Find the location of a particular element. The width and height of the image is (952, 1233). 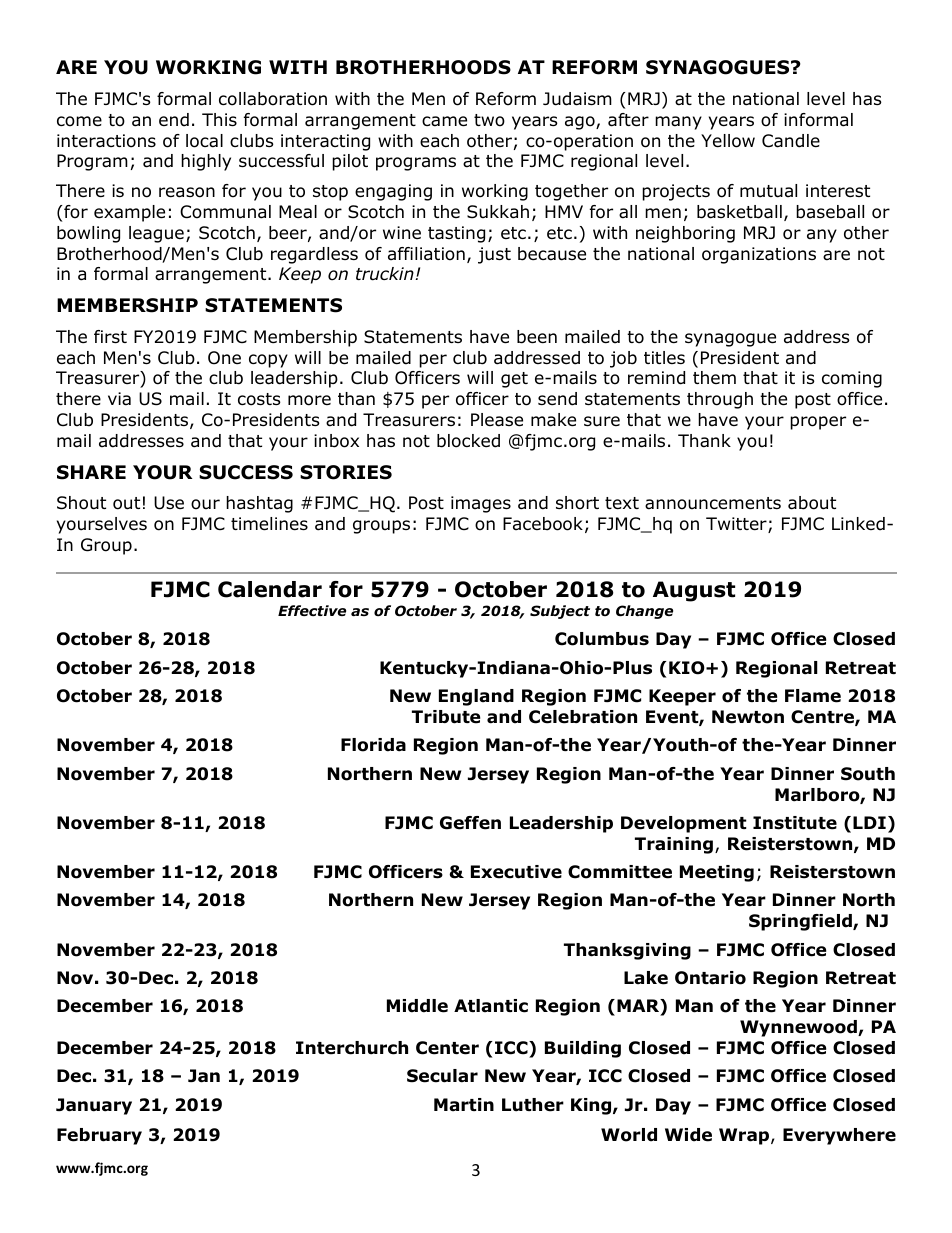

Yellow is located at coordinates (728, 141).
